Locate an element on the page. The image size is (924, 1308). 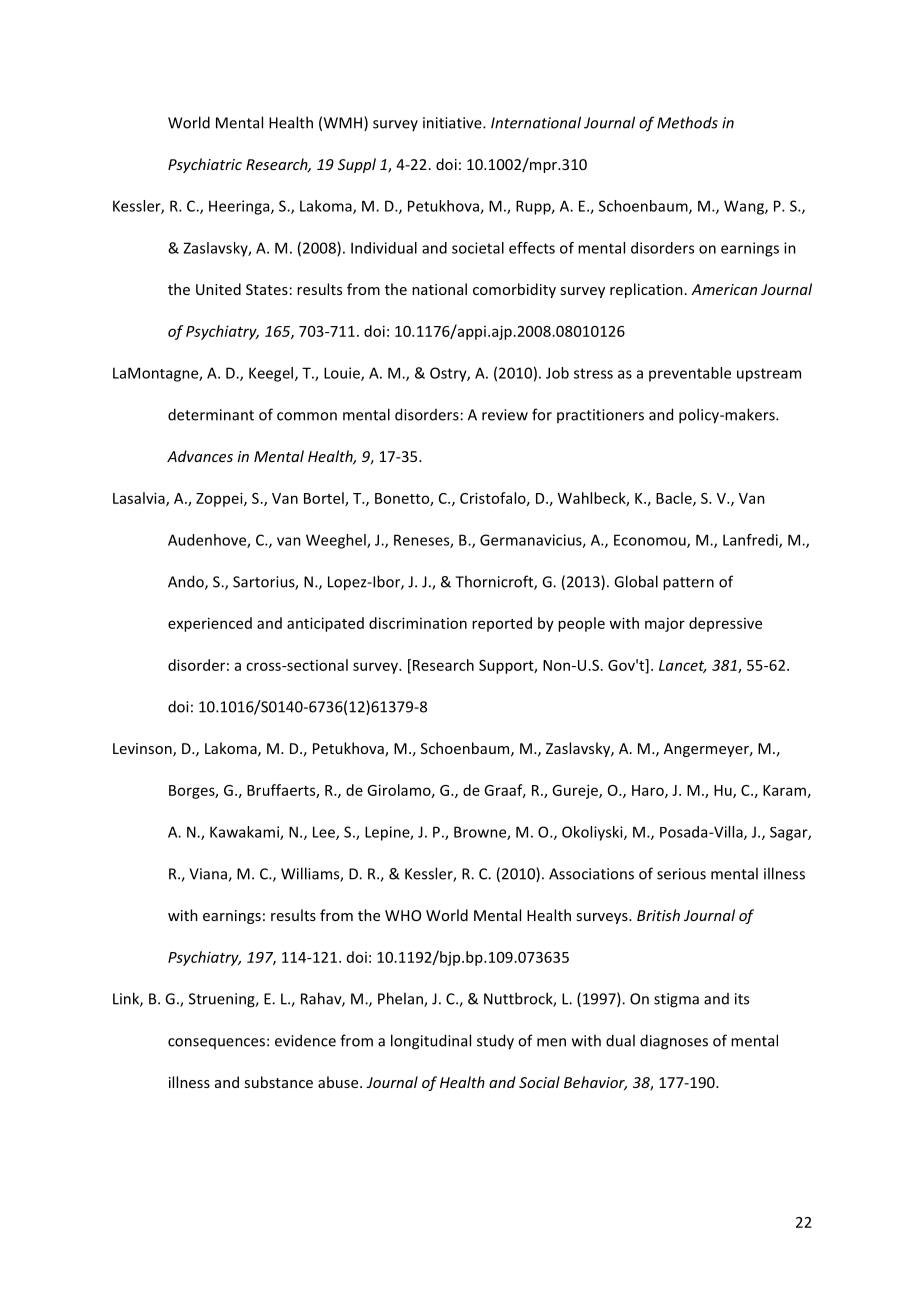
review is located at coordinates (505, 415).
